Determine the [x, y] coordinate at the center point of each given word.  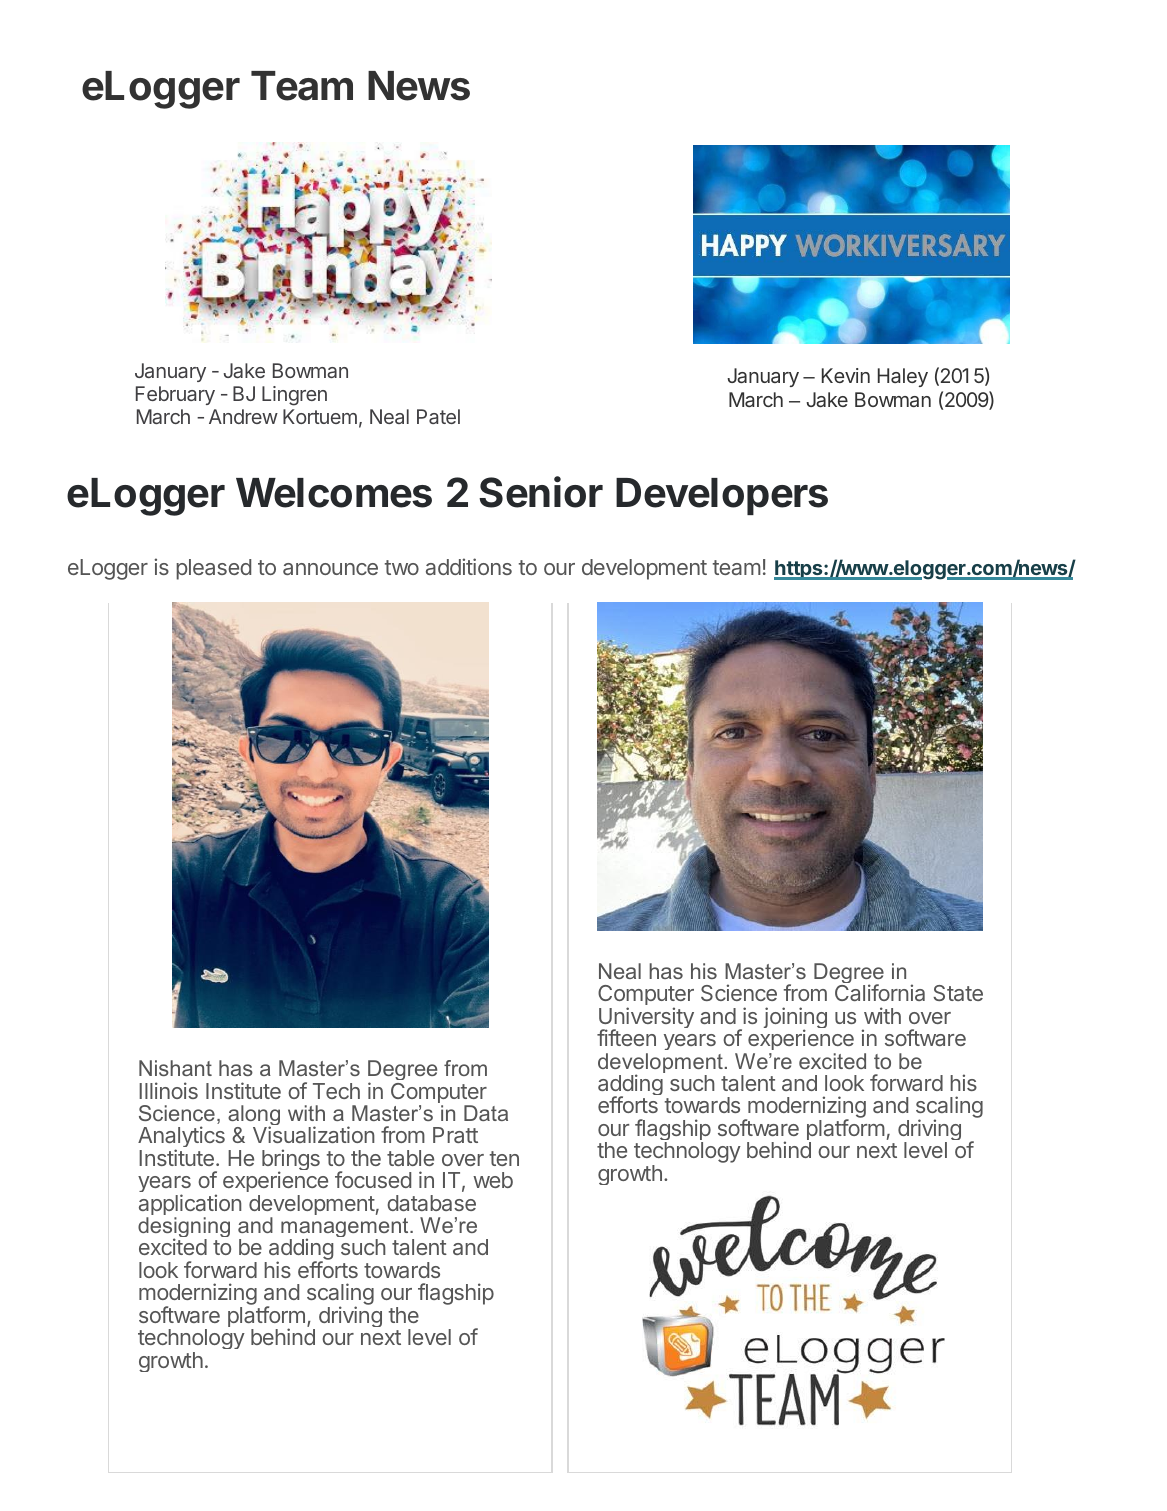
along [254, 1117]
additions [469, 566]
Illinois [168, 1090]
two [402, 567]
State [958, 993]
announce [330, 569]
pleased [213, 569]
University [646, 1019]
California [880, 992]
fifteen [626, 1037]
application [190, 1206]
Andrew [243, 416]
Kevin [846, 375]
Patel [438, 416]
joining [795, 1019]
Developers [722, 496]
